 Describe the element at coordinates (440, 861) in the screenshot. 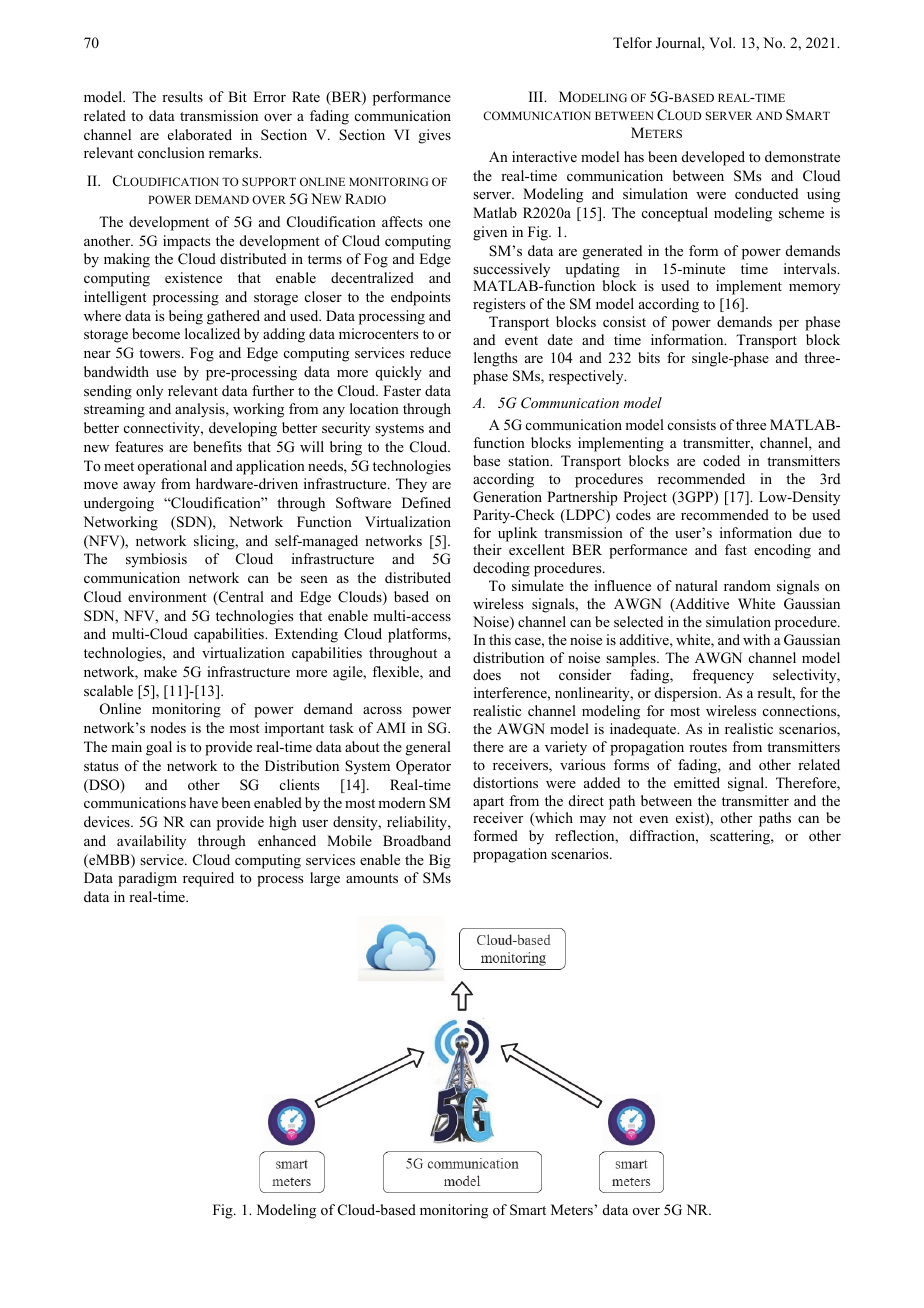

I see `Big` at that location.
